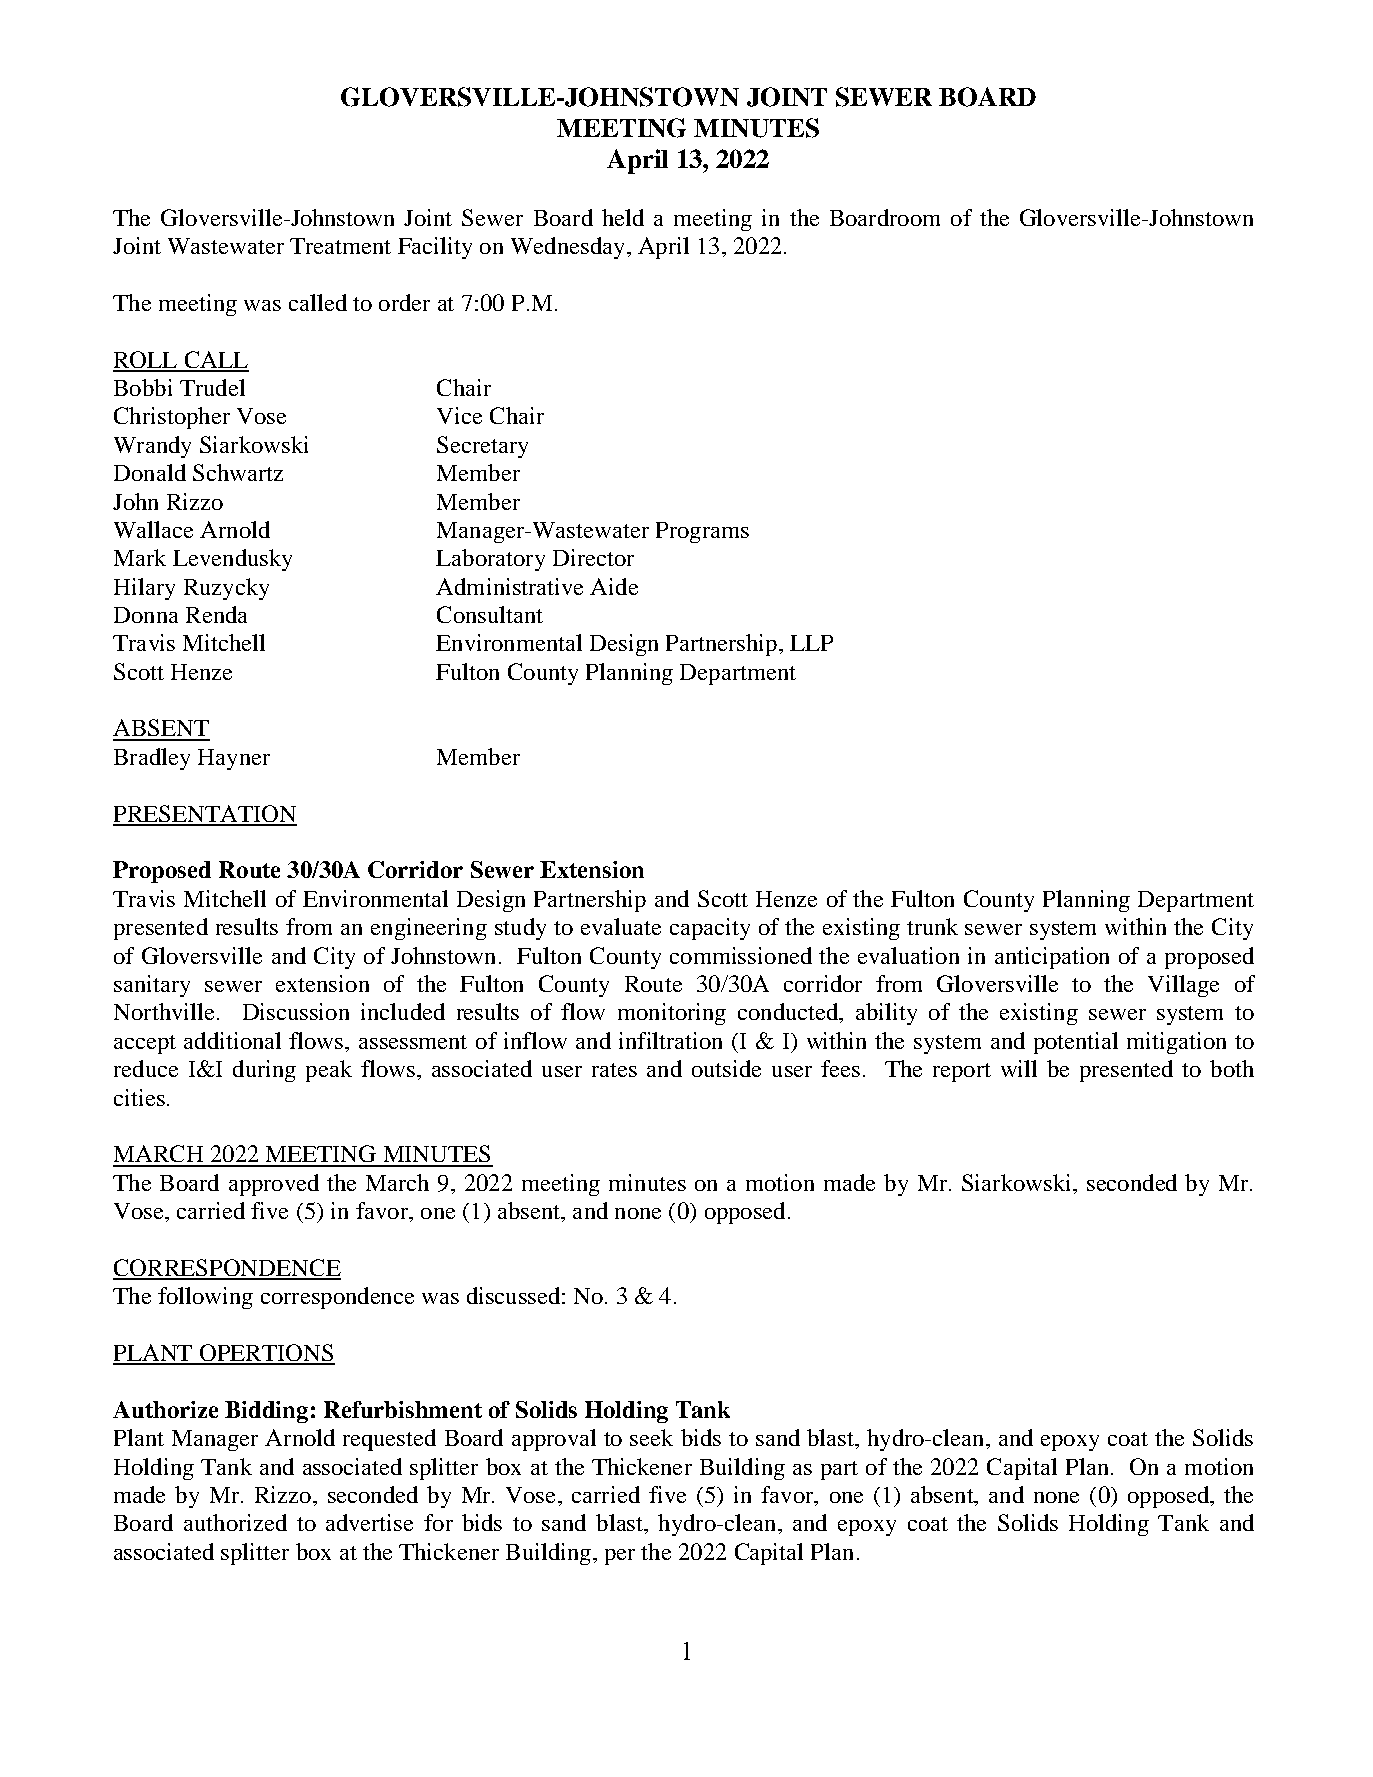  I want to click on held, so click(623, 217).
